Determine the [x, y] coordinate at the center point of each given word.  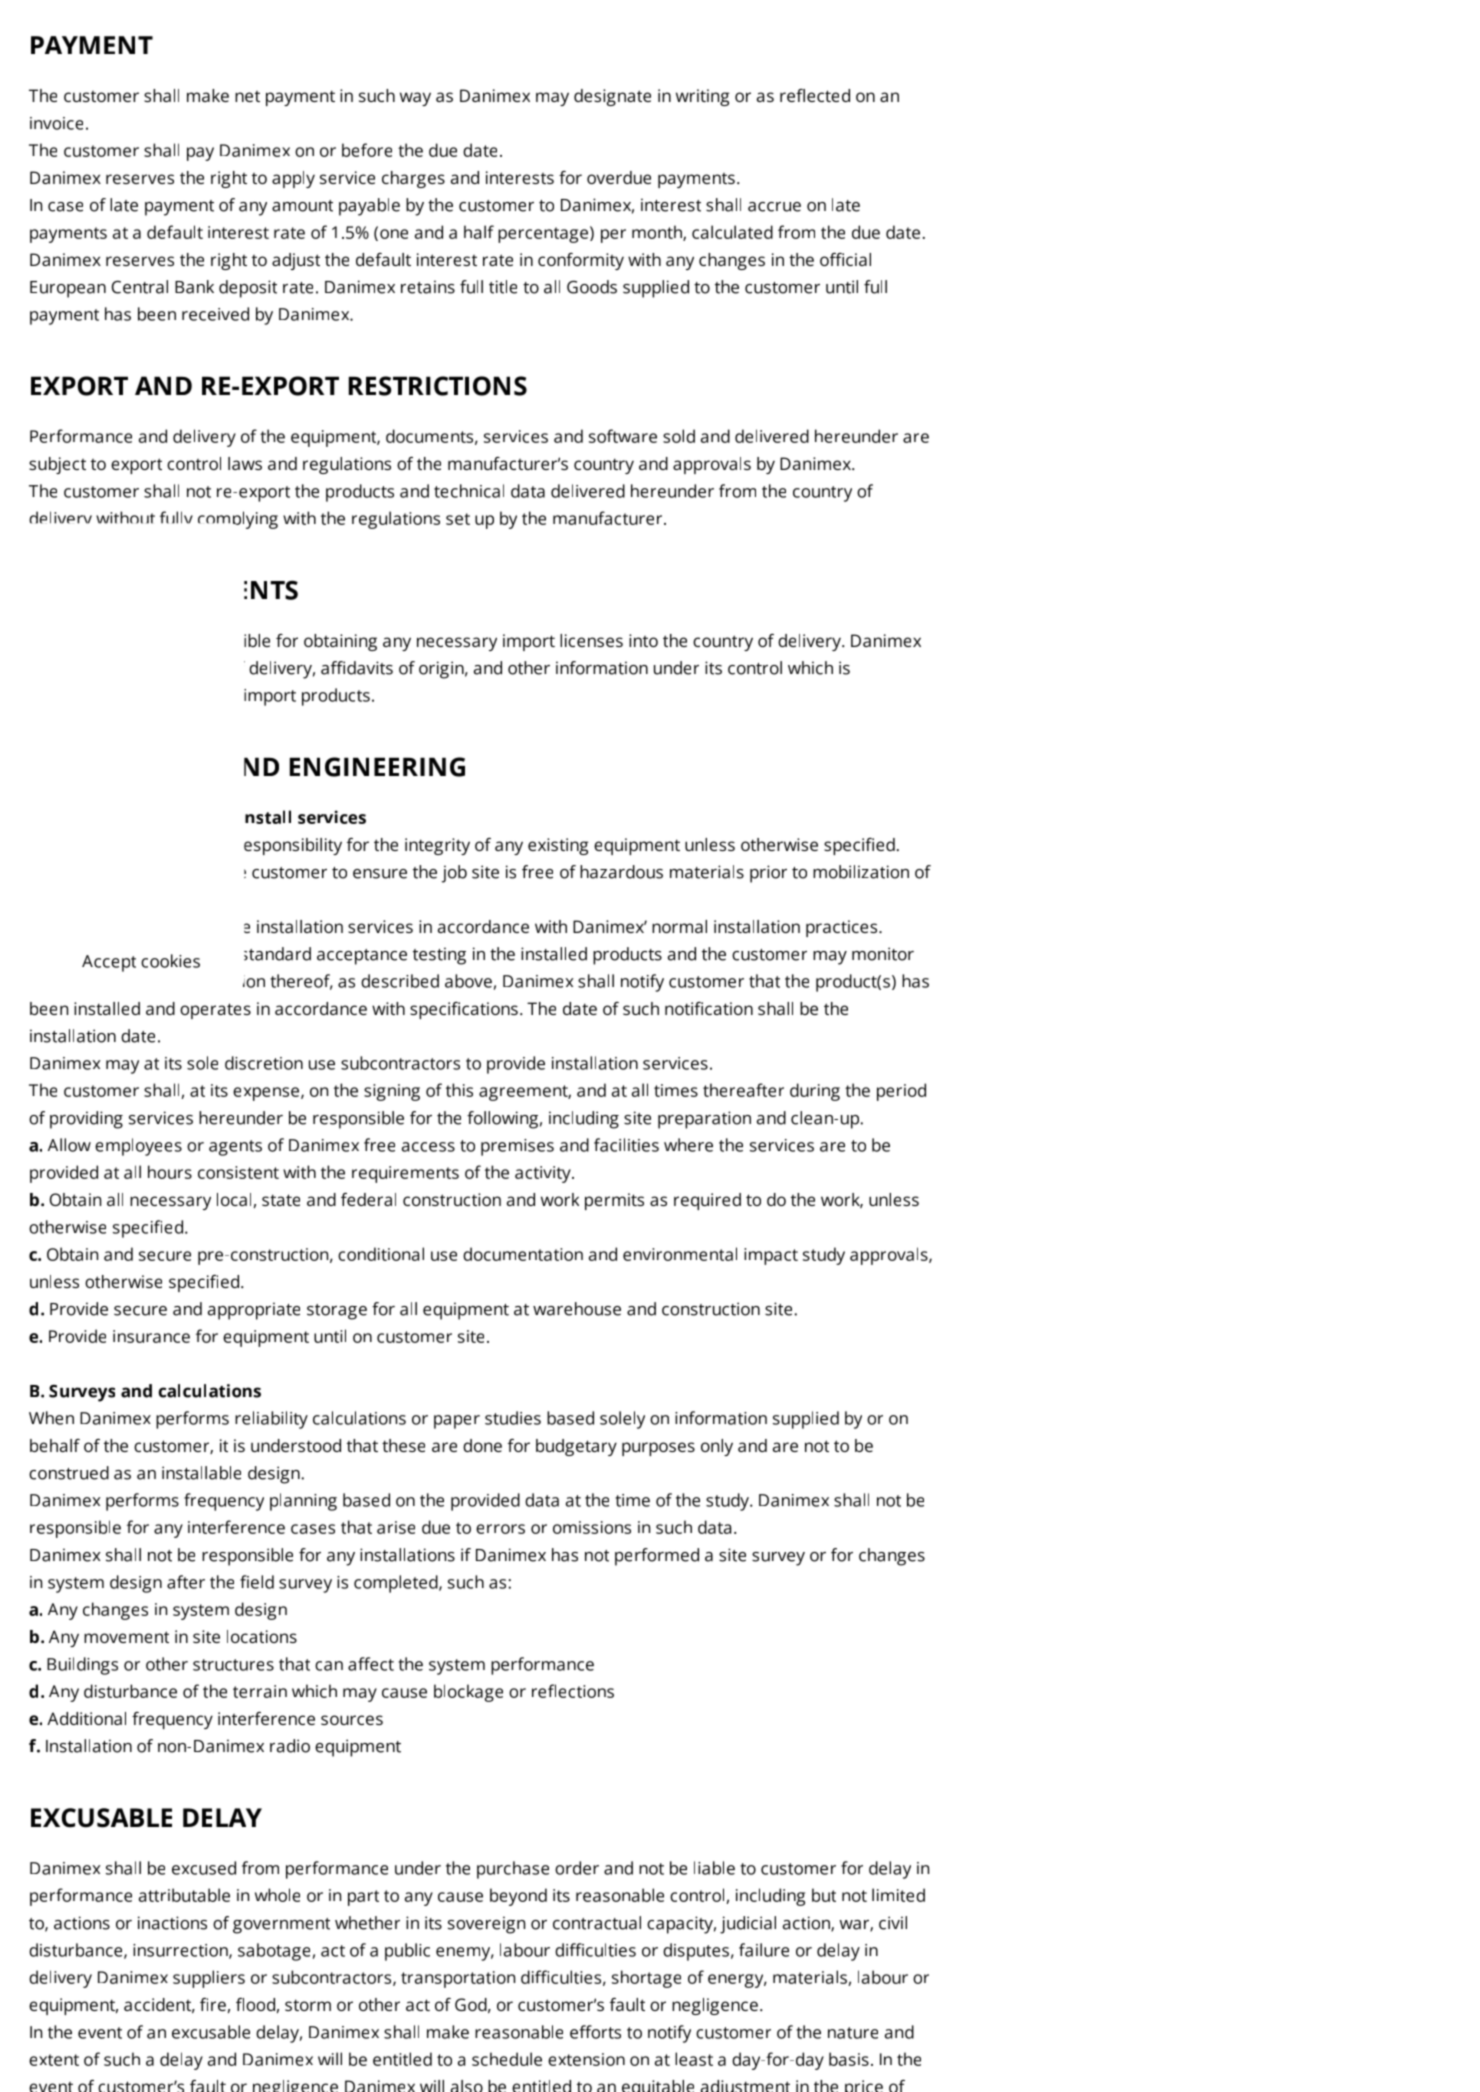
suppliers [209, 1979]
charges [413, 179]
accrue [774, 207]
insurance [151, 1336]
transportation [458, 1979]
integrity [437, 846]
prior [768, 874]
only [717, 1447]
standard [277, 954]
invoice [56, 123]
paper [457, 1422]
